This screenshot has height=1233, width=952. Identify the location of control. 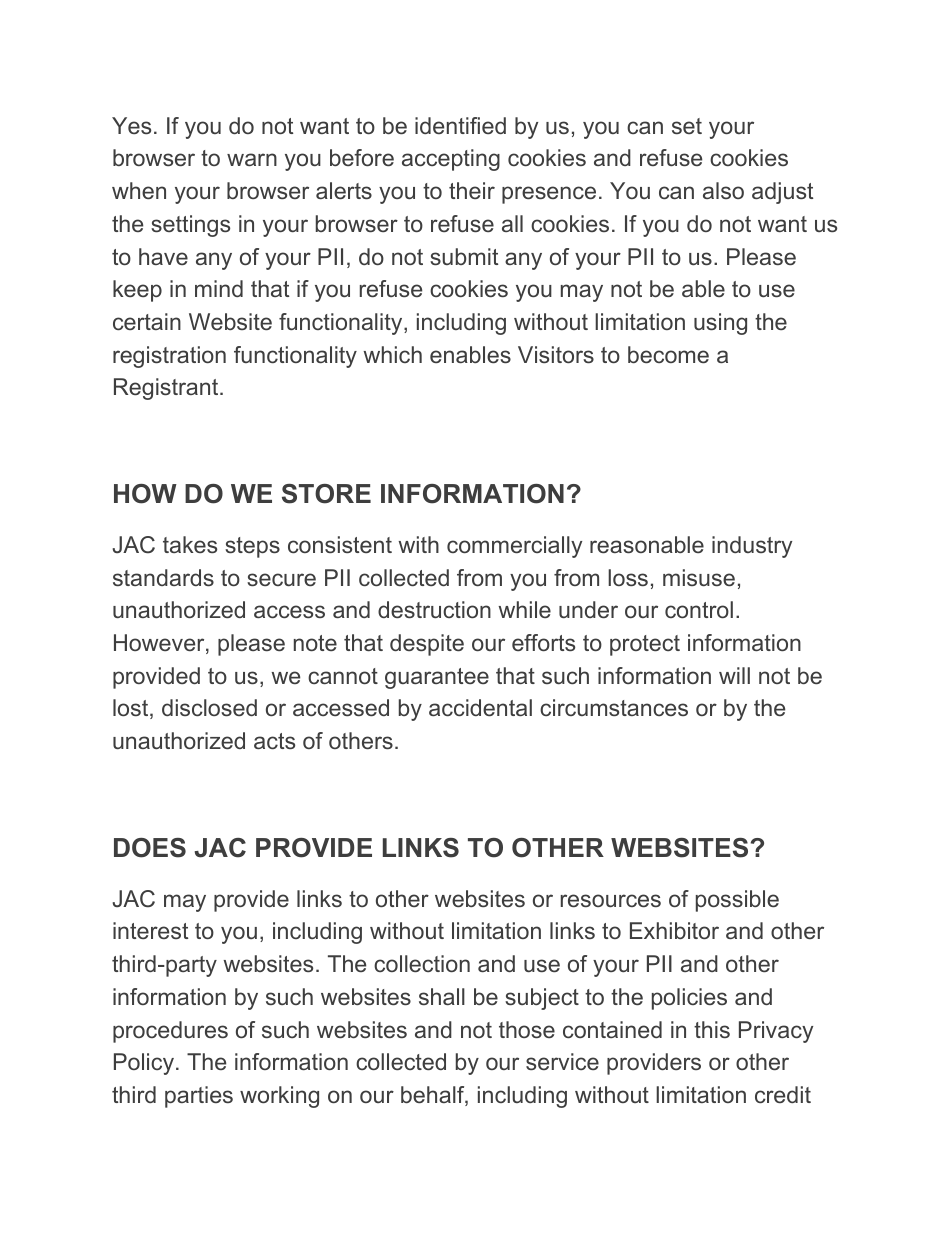
(699, 609).
